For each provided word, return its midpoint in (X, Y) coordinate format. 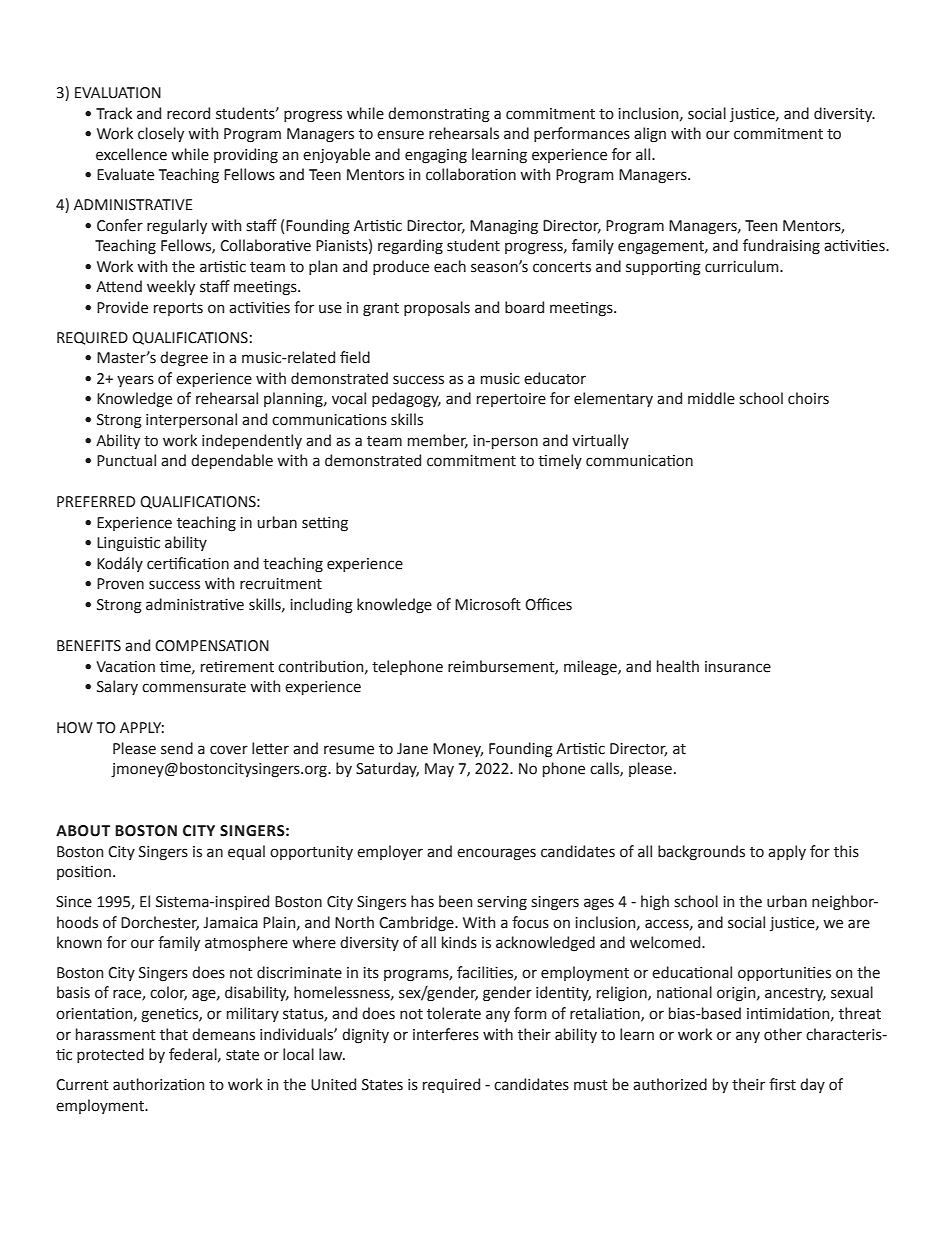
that (174, 1034)
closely (161, 134)
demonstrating (439, 115)
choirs (808, 398)
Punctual (126, 460)
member (438, 441)
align (650, 135)
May (439, 770)
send (177, 748)
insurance (738, 667)
